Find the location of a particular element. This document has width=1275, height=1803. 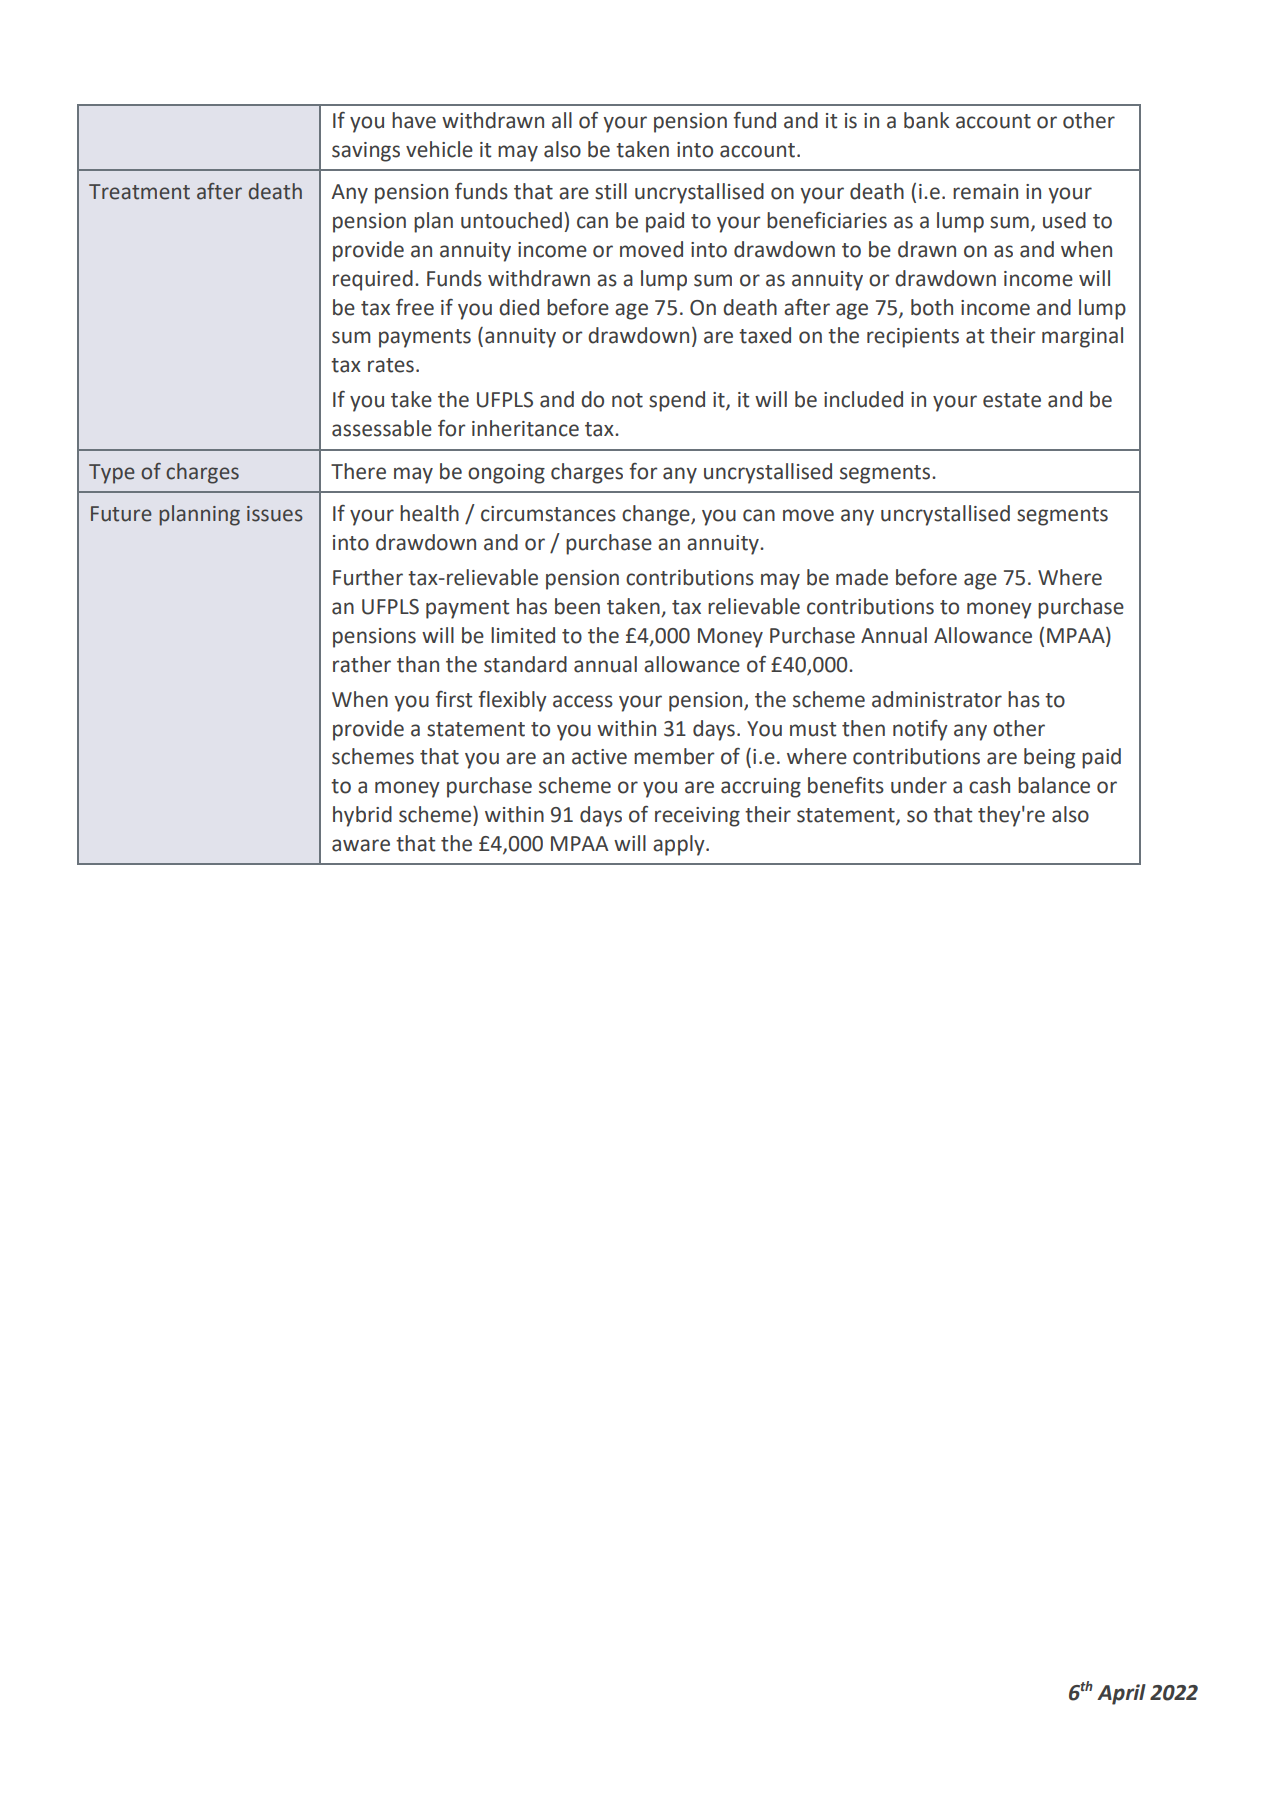

active is located at coordinates (599, 757).
